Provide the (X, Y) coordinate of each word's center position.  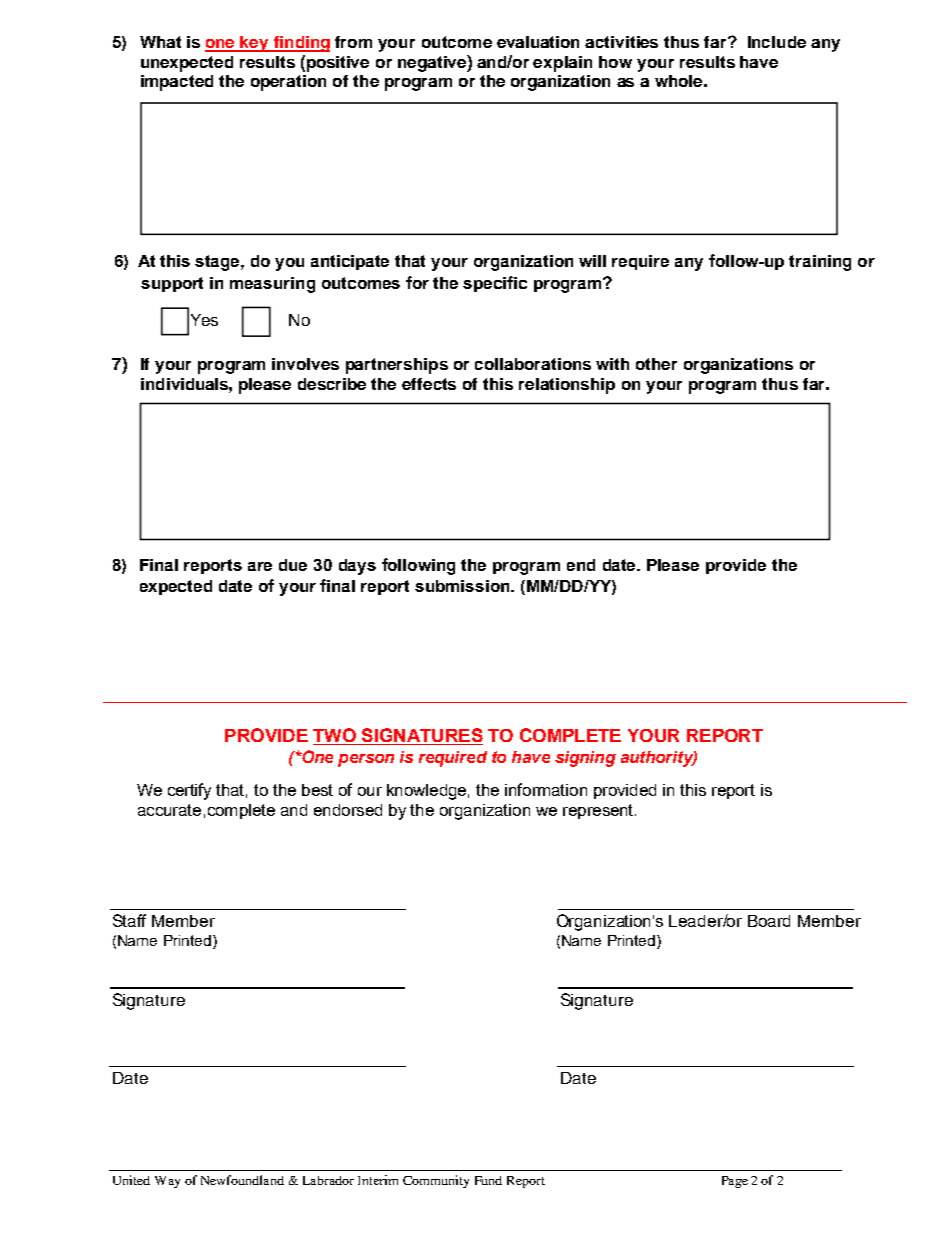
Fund (488, 1180)
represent (599, 811)
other (656, 364)
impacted (177, 83)
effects (429, 384)
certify (189, 791)
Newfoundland (242, 1180)
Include (777, 42)
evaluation (538, 42)
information (546, 789)
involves (305, 364)
